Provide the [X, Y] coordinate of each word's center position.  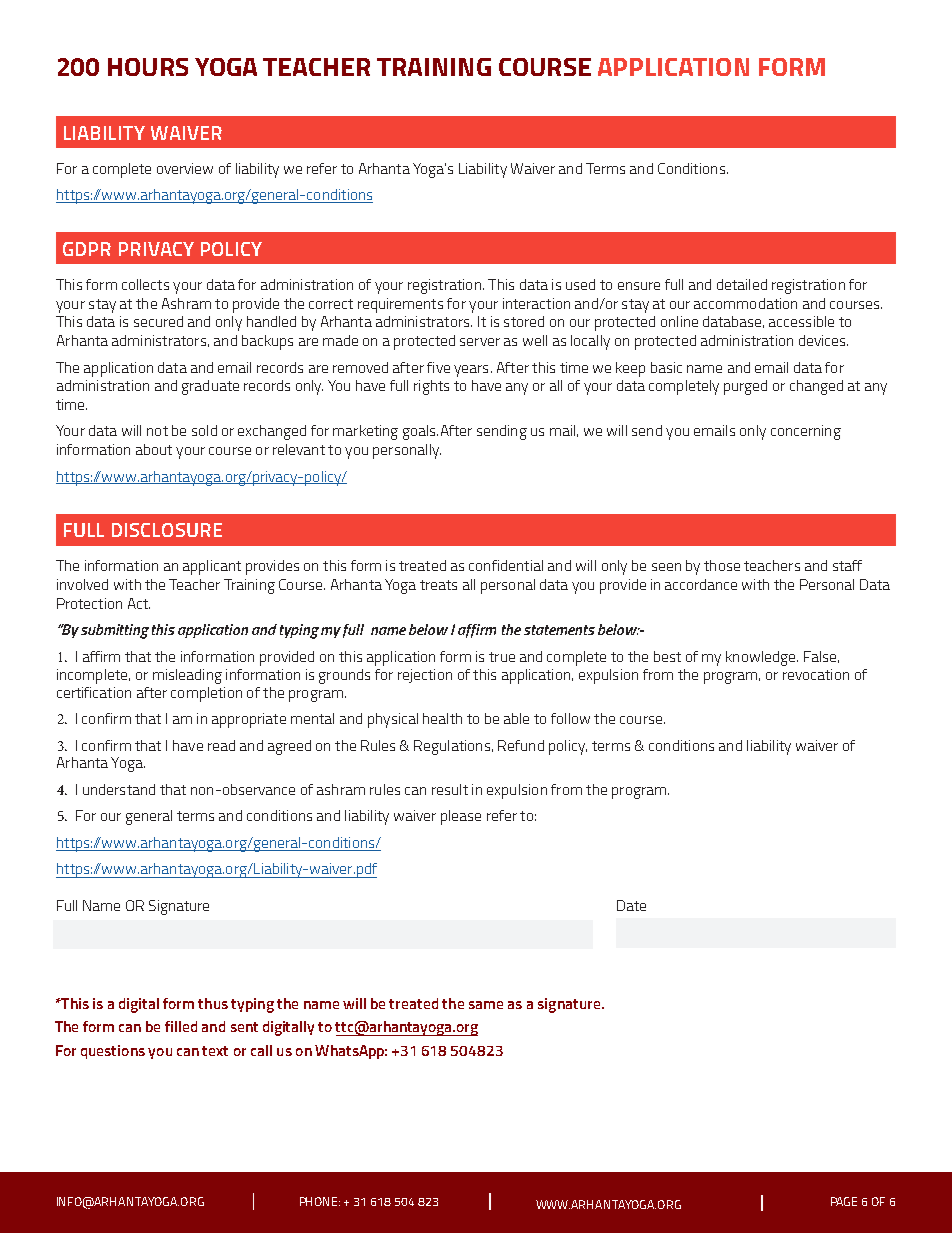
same [486, 1005]
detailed [742, 284]
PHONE [320, 1201]
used [580, 284]
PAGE [844, 1201]
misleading [187, 676]
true [502, 657]
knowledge [762, 658]
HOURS [148, 67]
